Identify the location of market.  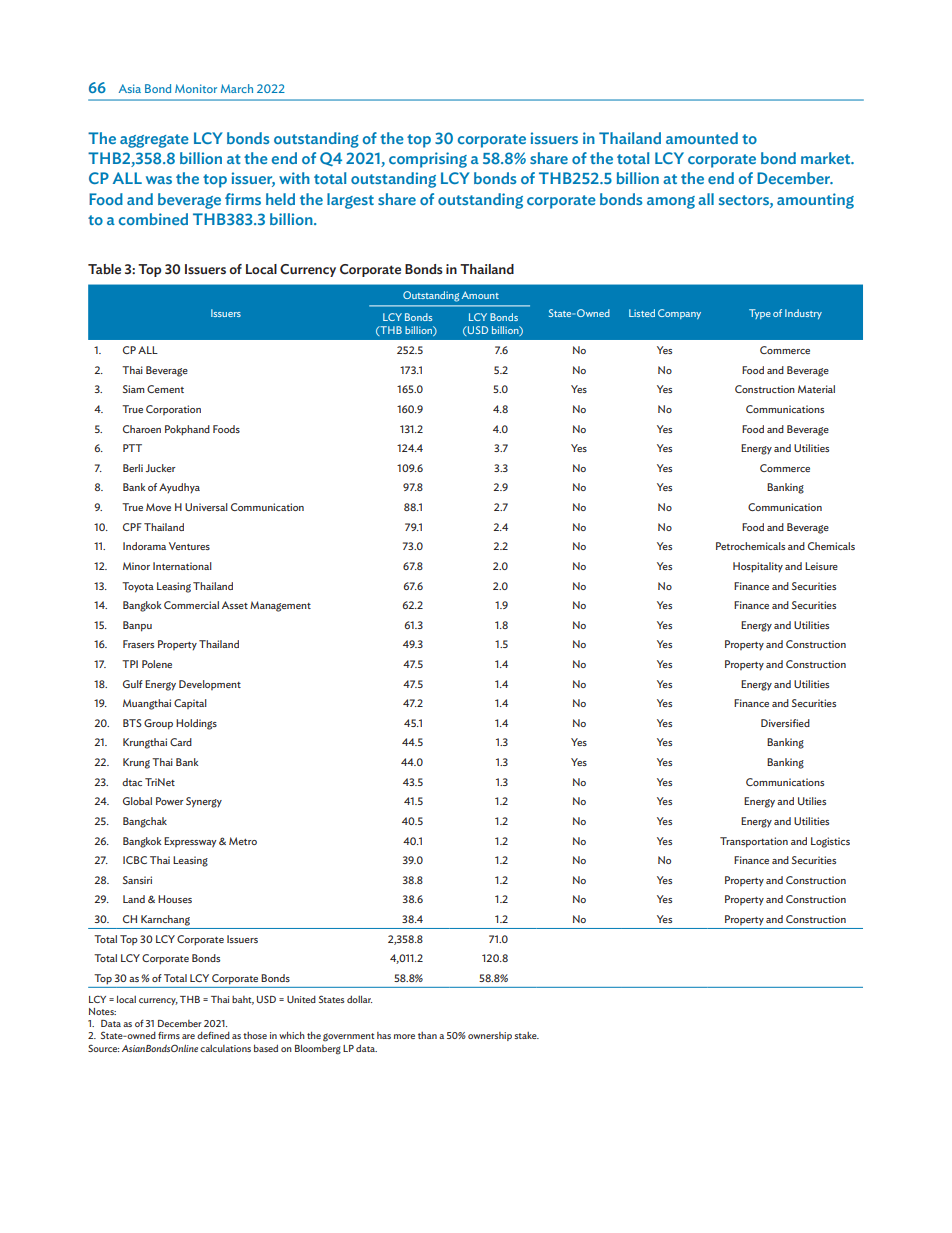
(827, 158).
